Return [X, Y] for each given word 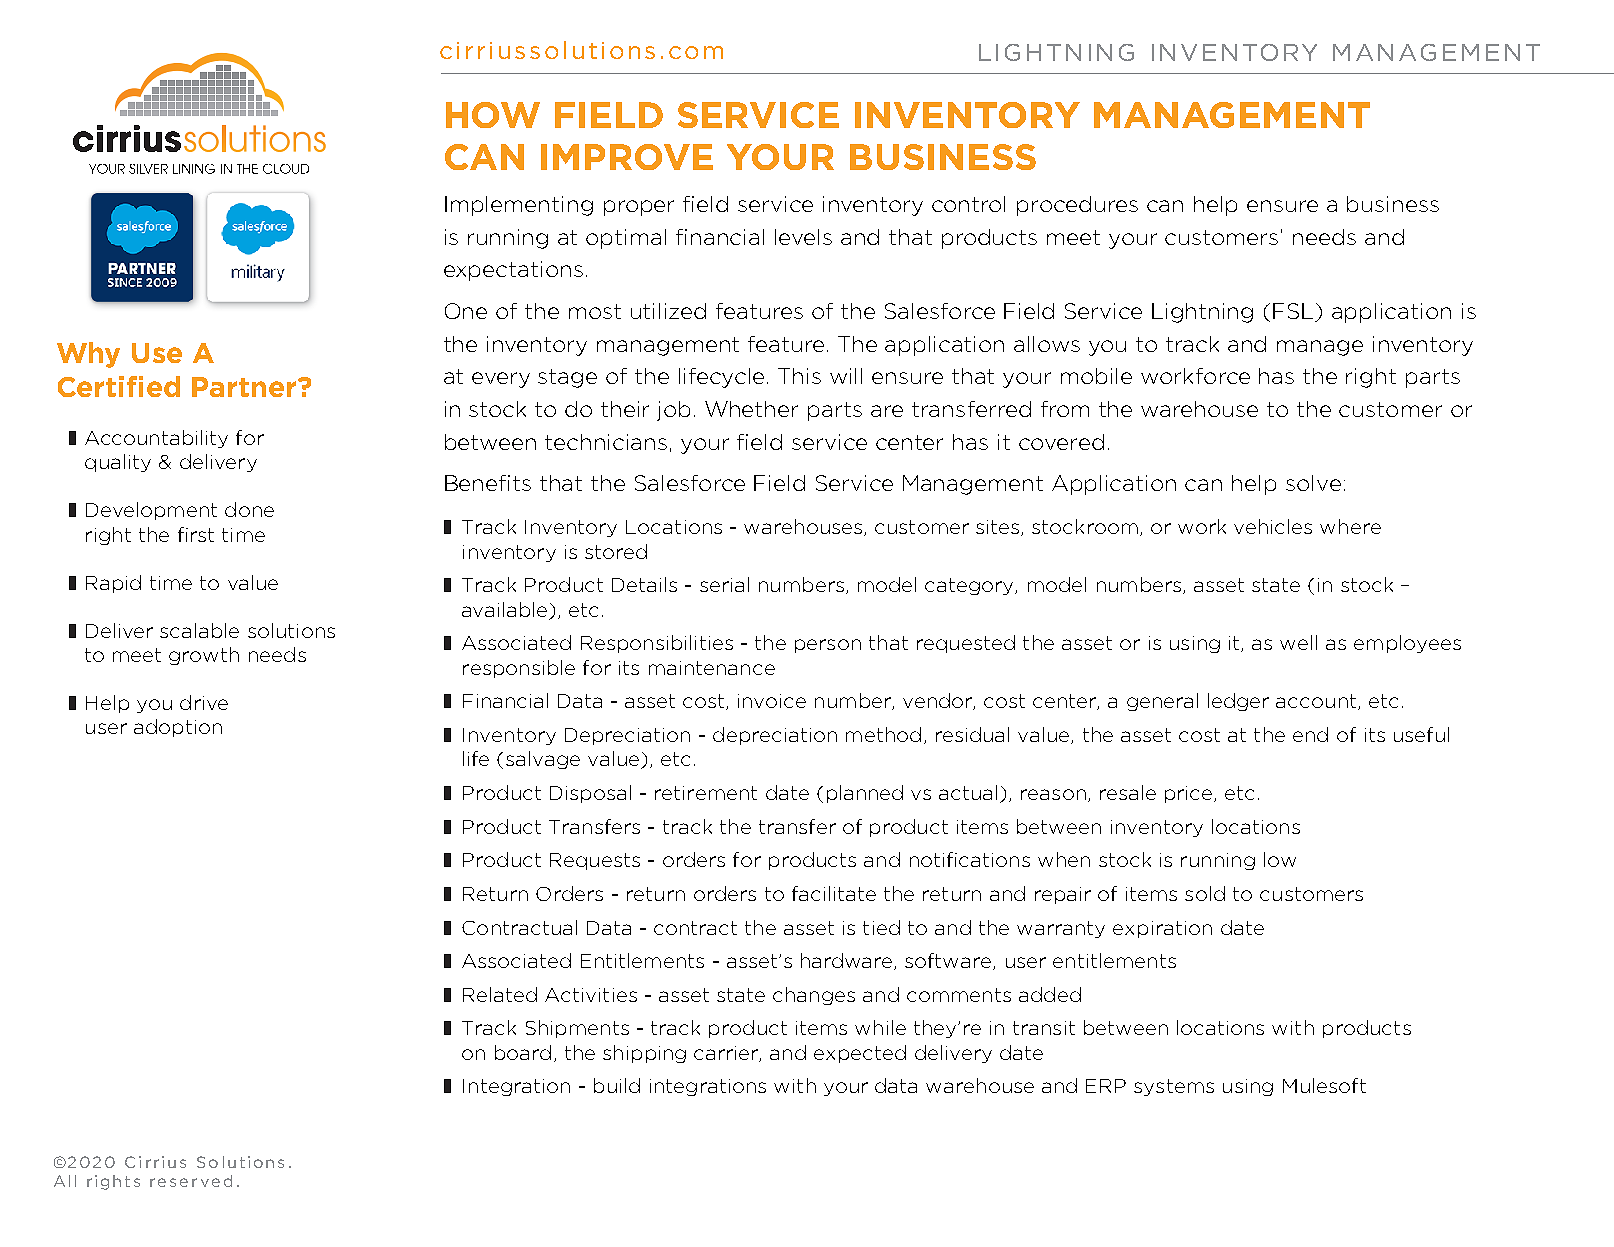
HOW [493, 115]
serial [724, 584]
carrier [727, 1054]
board [523, 1052]
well [1298, 642]
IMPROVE [627, 157]
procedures [1077, 206]
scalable [199, 630]
